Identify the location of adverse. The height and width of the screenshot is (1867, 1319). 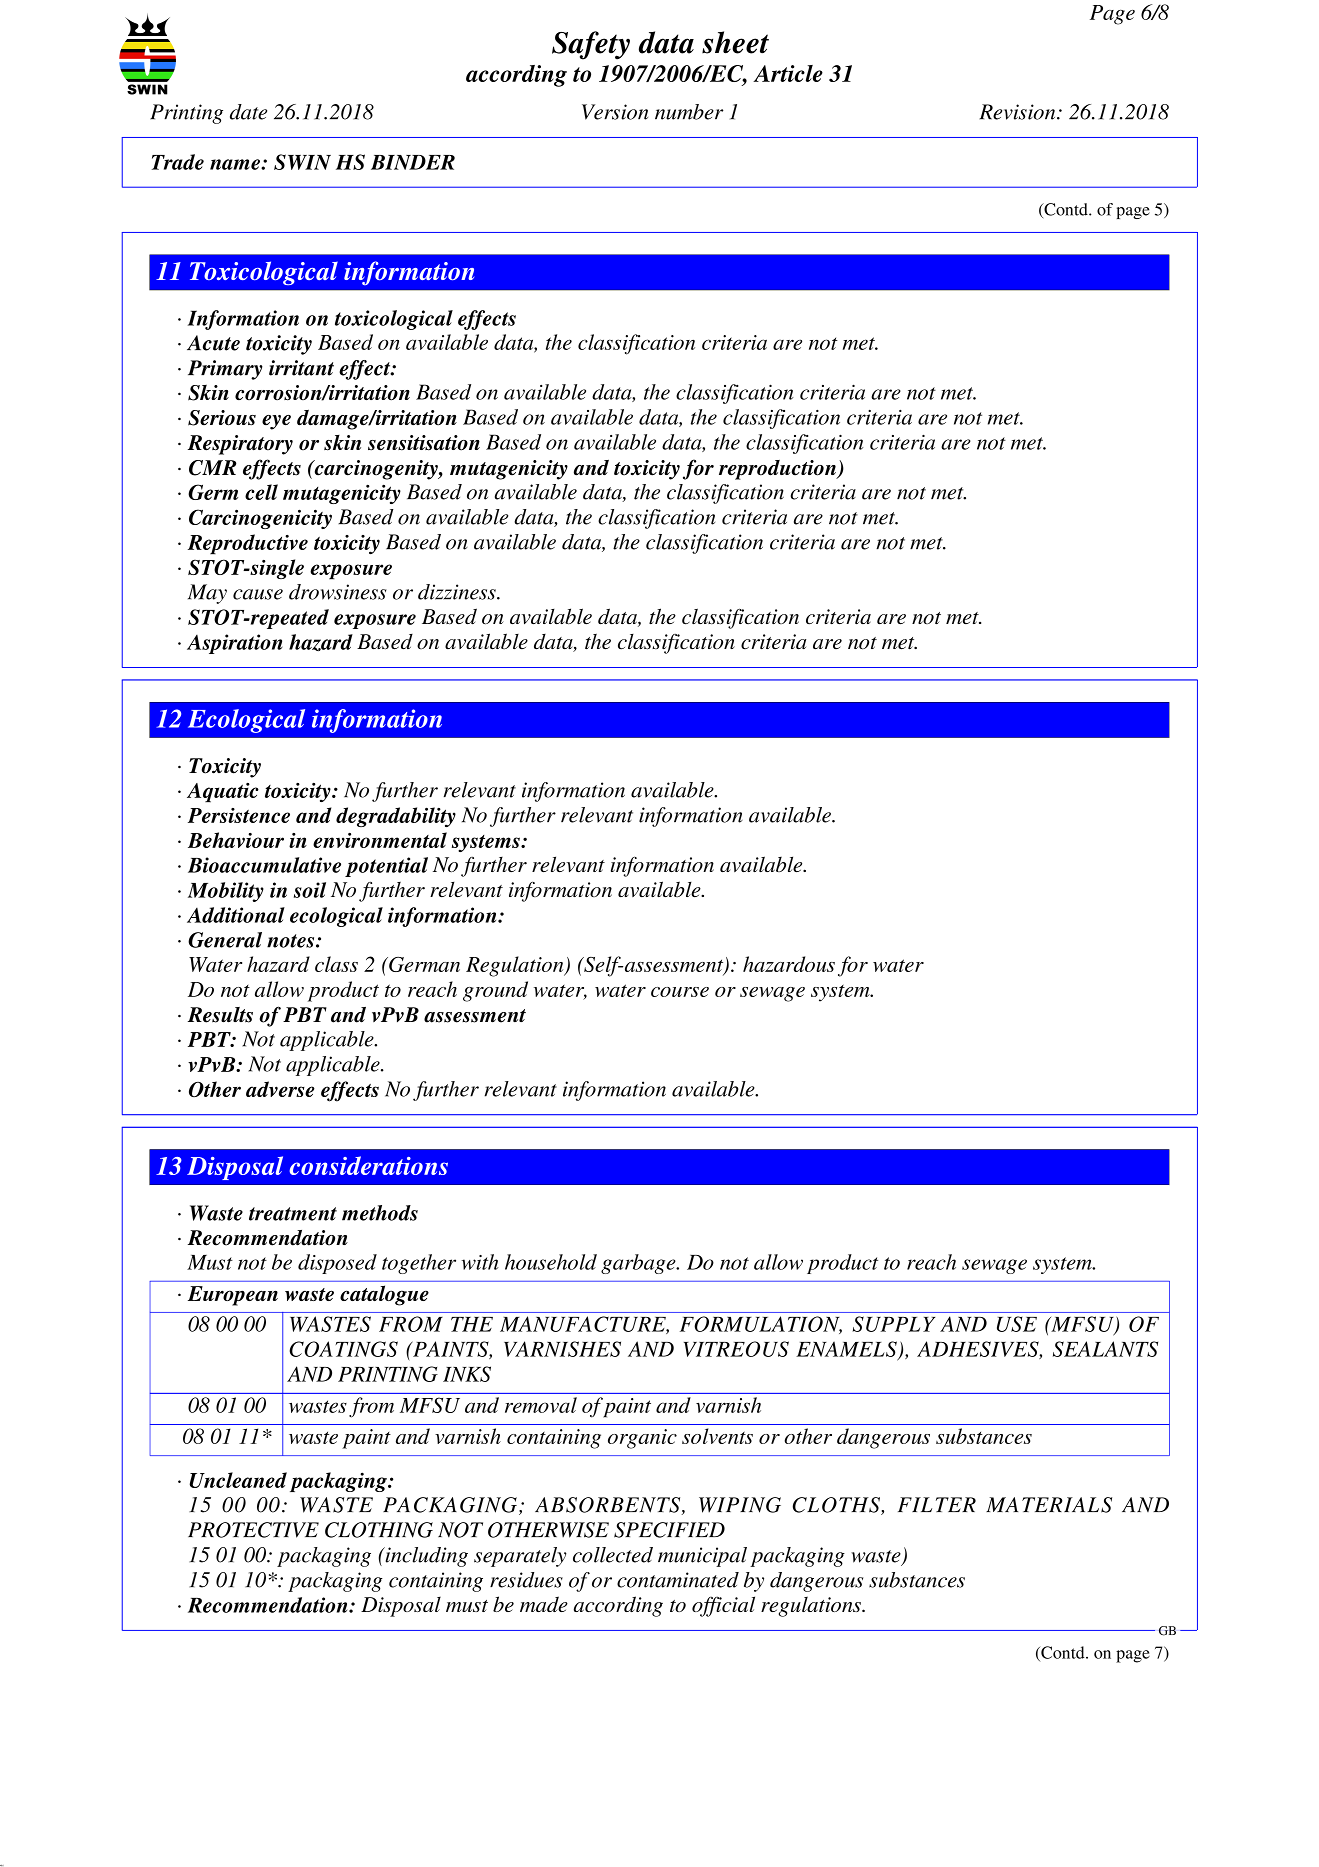
(280, 1089).
